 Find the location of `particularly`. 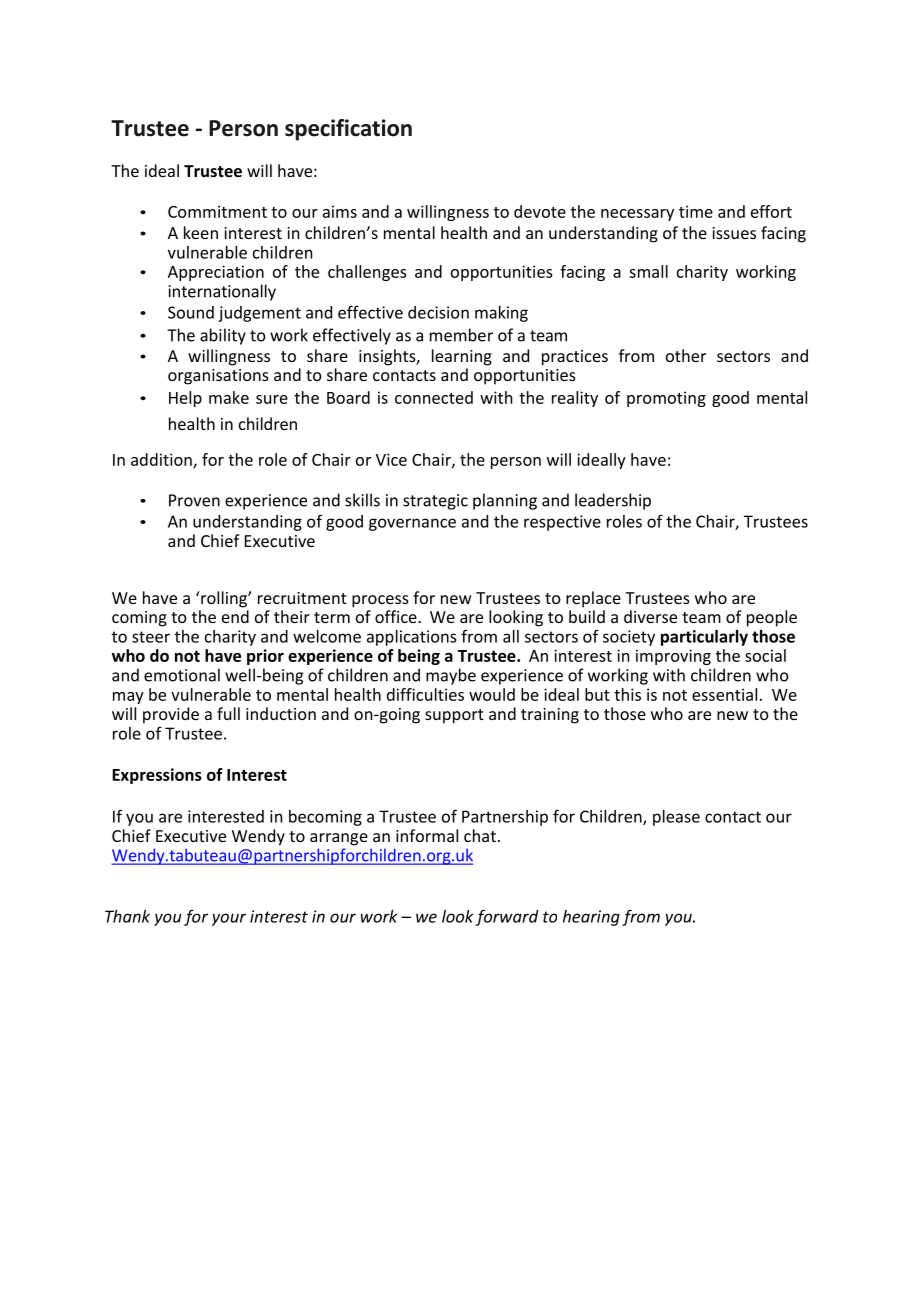

particularly is located at coordinates (704, 638).
